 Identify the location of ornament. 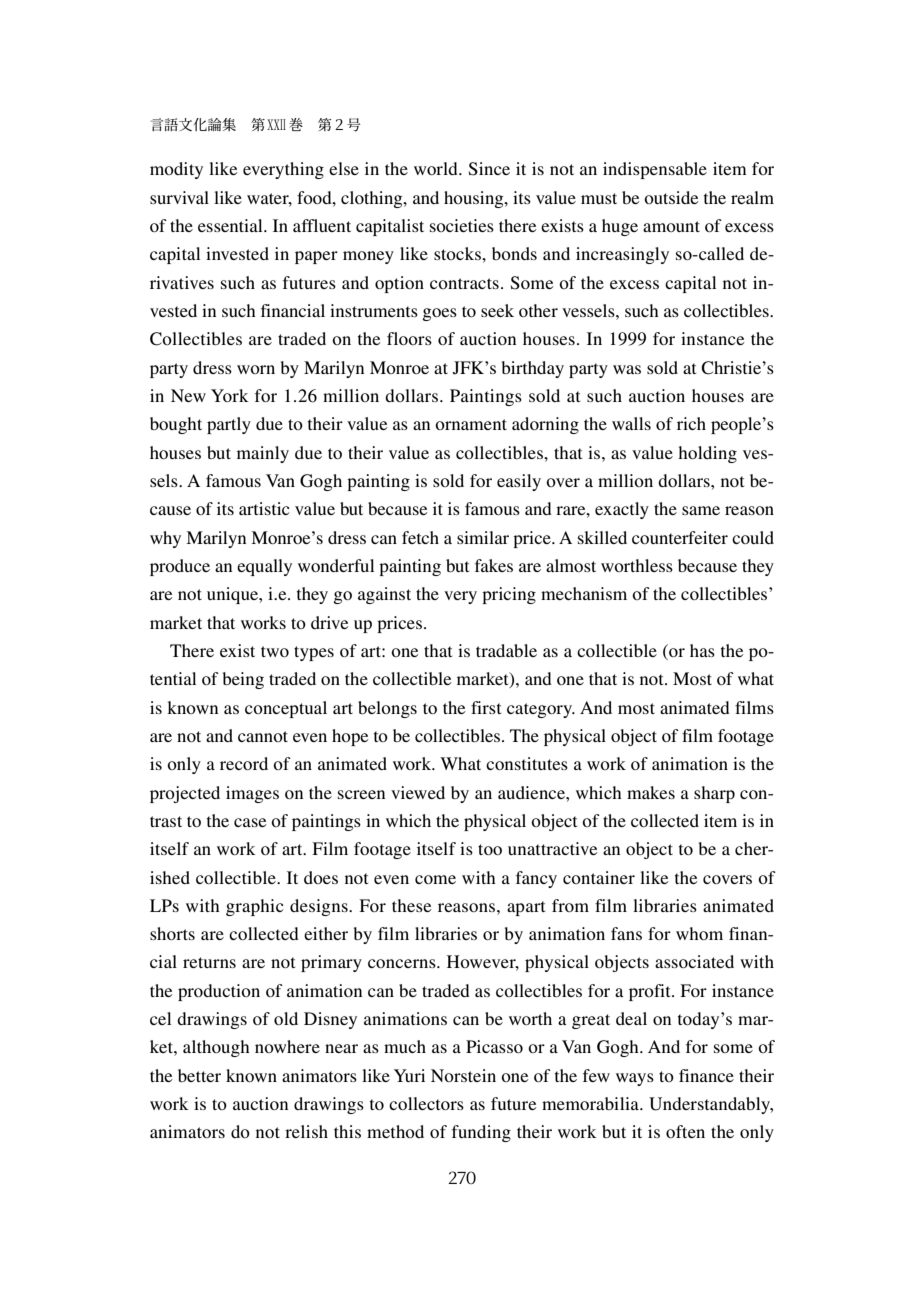
(471, 424).
